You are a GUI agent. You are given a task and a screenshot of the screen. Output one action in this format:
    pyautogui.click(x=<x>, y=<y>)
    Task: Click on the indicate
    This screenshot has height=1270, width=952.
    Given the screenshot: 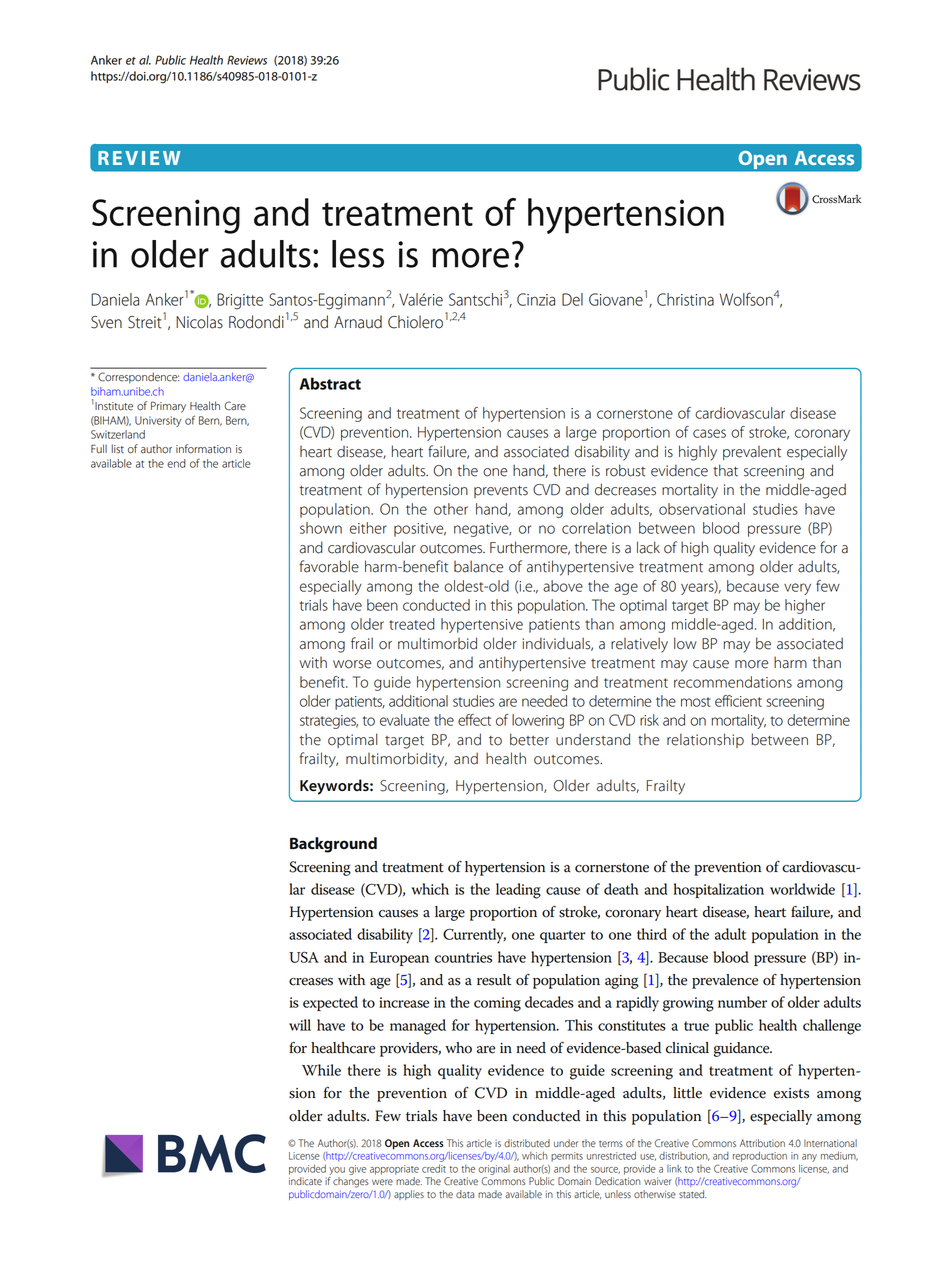 What is the action you would take?
    pyautogui.click(x=305, y=1181)
